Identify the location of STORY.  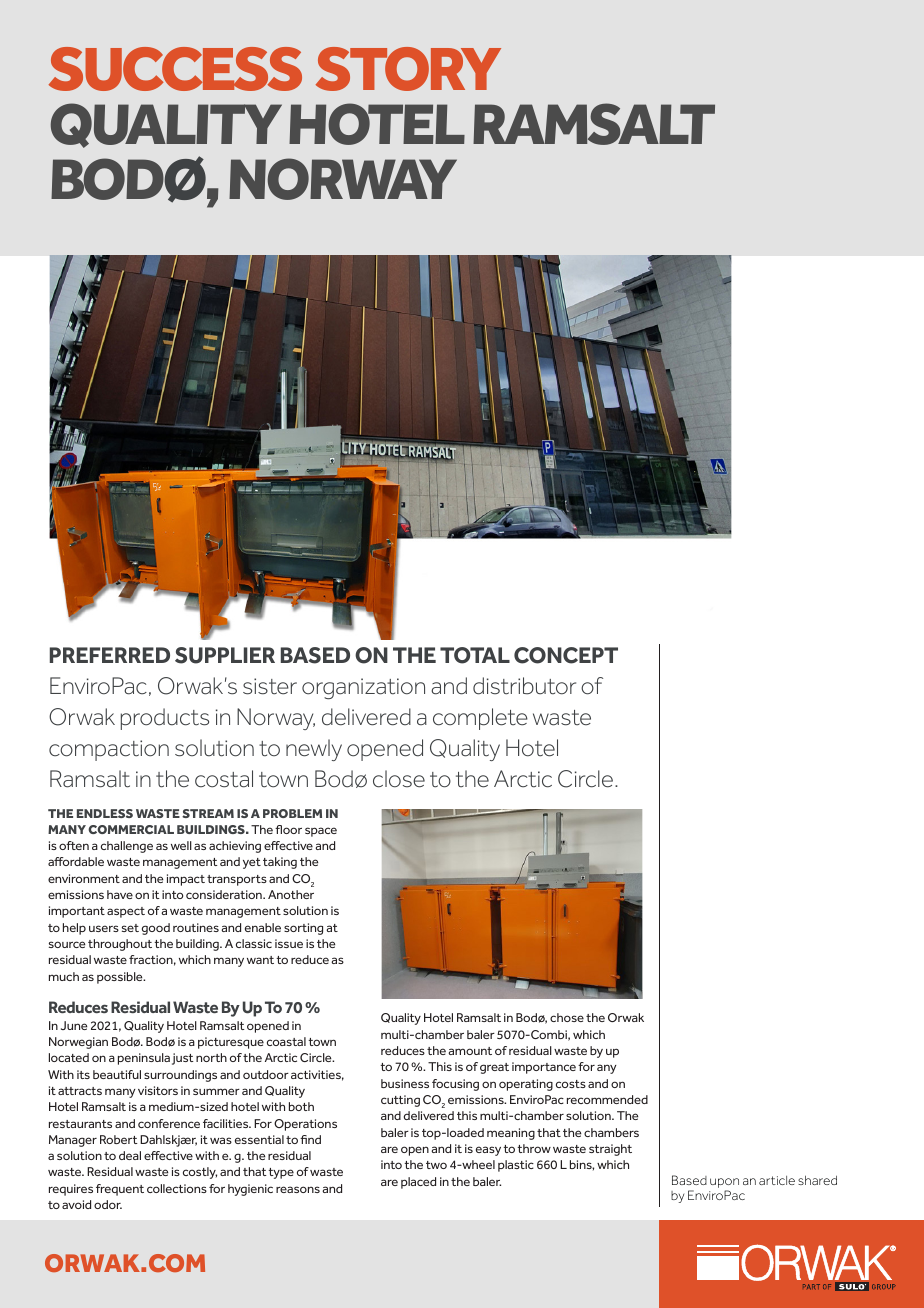
(408, 69).
